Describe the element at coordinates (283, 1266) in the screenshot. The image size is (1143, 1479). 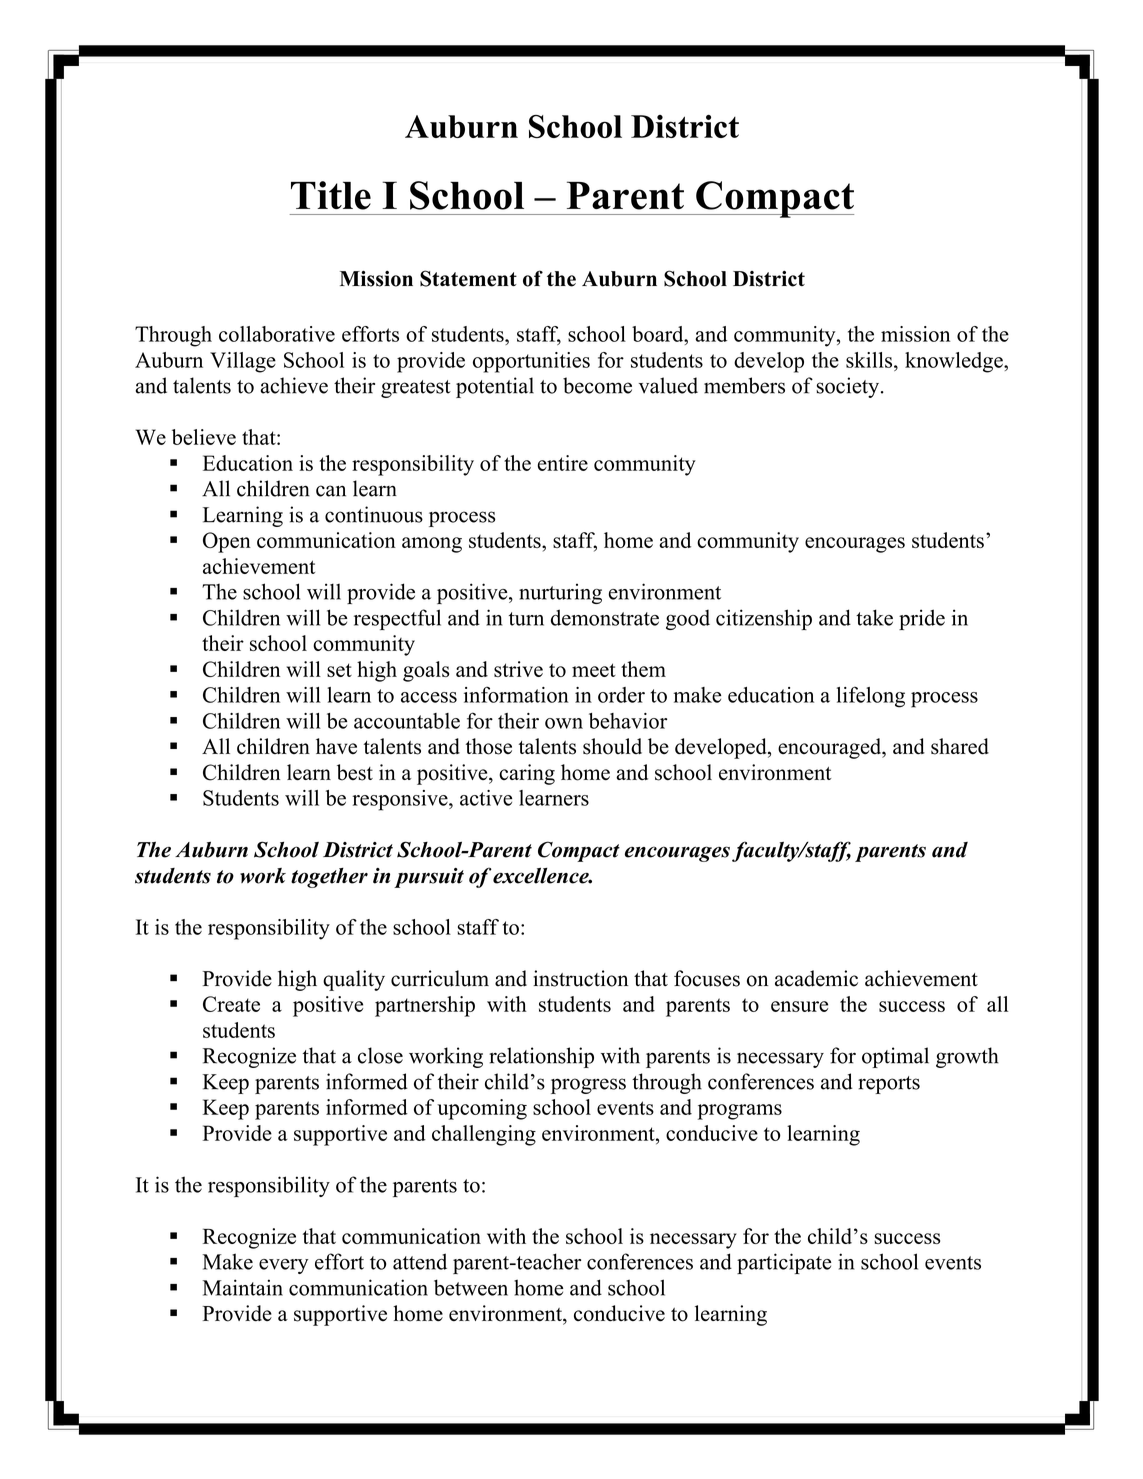
I see `every` at that location.
